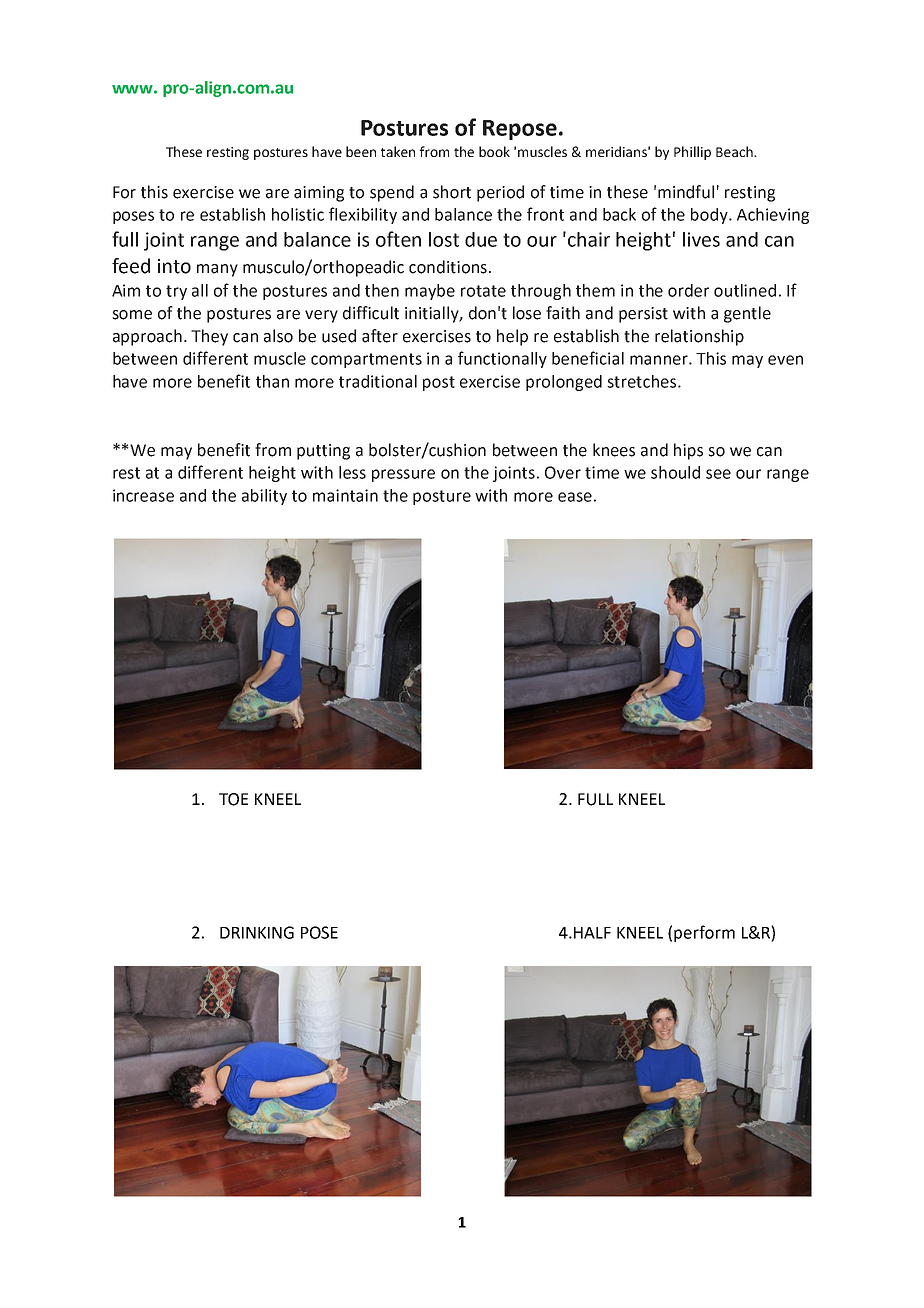 The width and height of the image is (924, 1308). Describe the element at coordinates (686, 192) in the image. I see `mindful` at that location.
